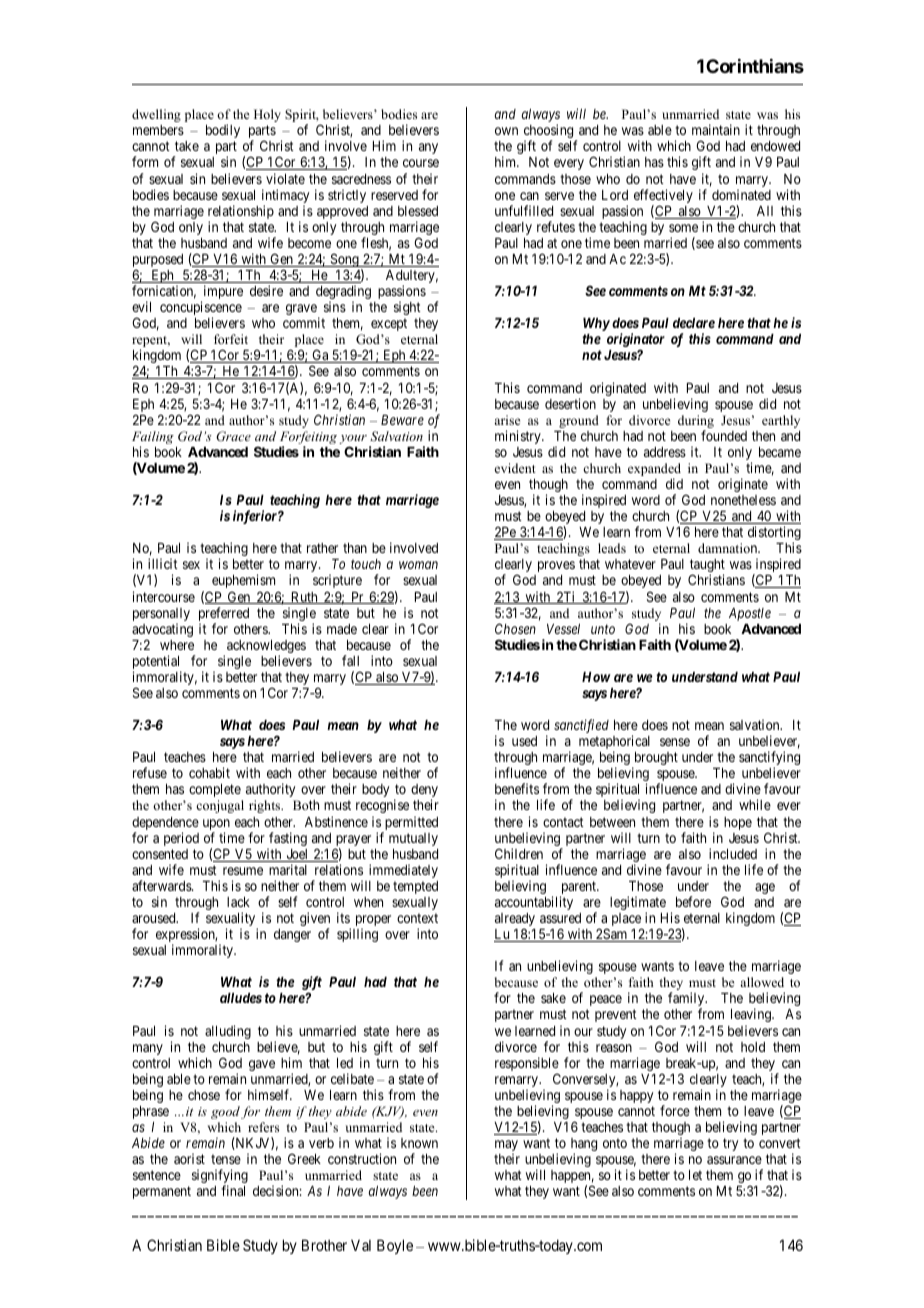 Image resolution: width=924 pixels, height=1308 pixels. Describe the element at coordinates (716, 129) in the document. I see `maintain` at that location.
